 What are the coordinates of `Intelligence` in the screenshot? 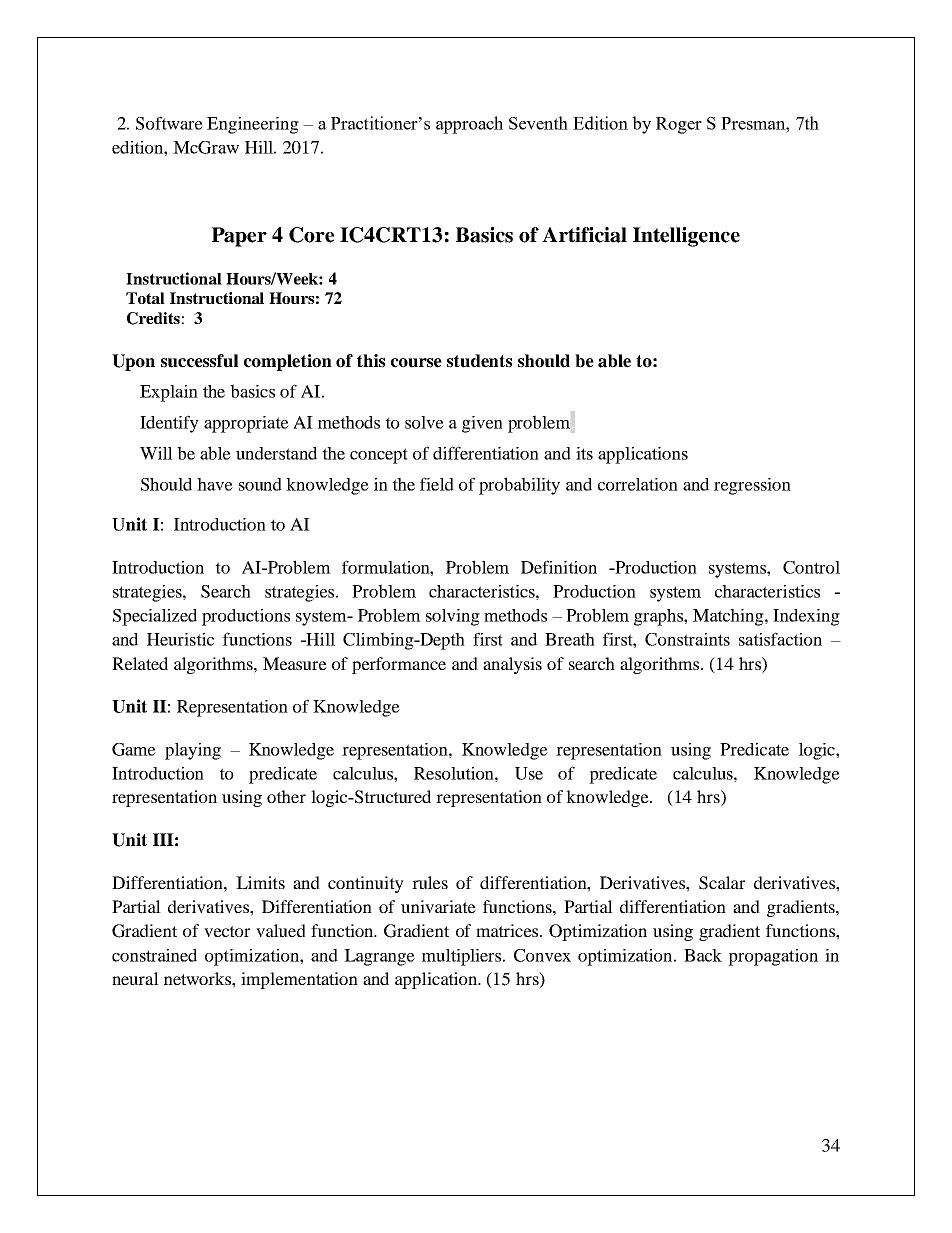 It's located at (686, 237).
